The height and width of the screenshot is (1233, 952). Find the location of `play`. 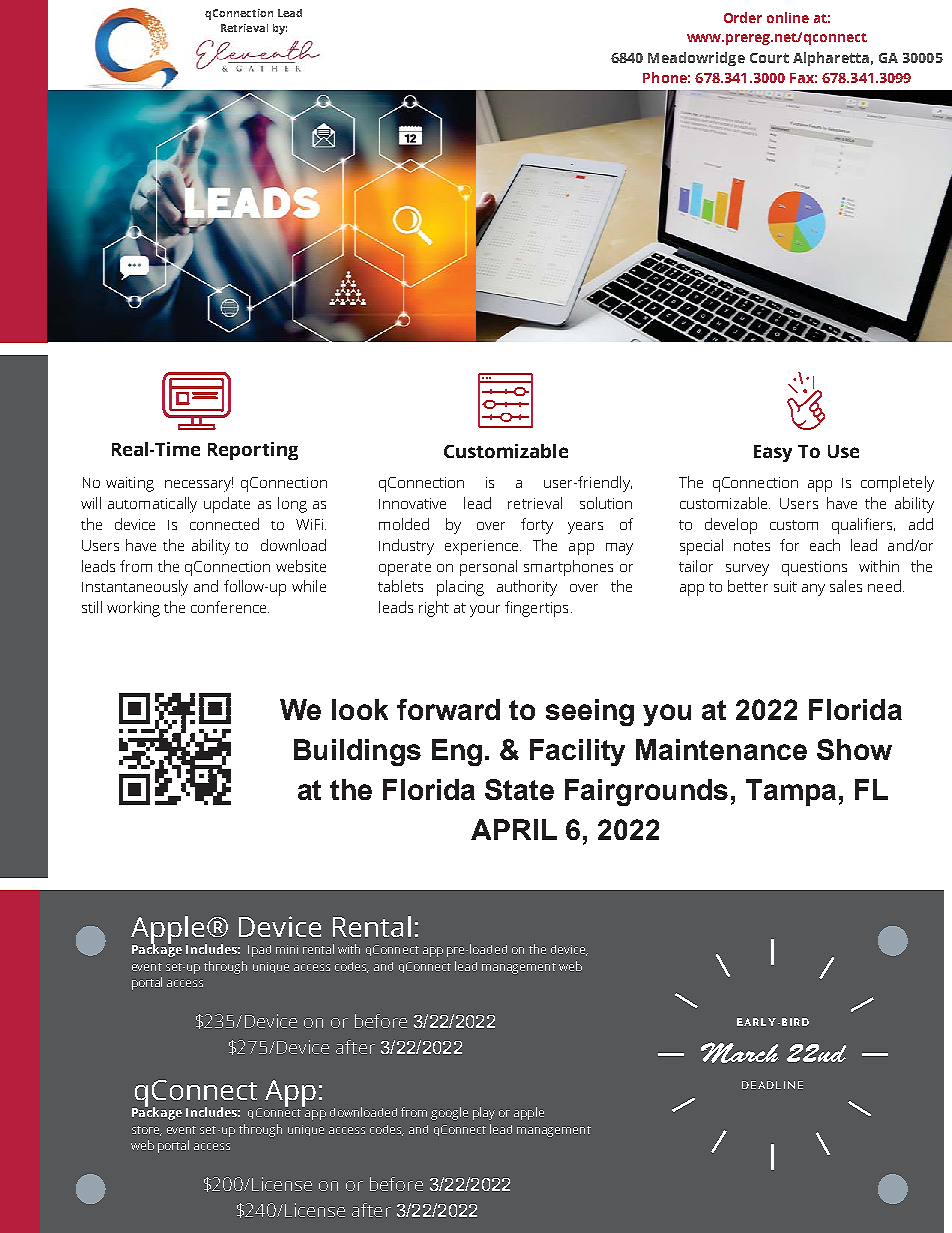

play is located at coordinates (484, 1113).
